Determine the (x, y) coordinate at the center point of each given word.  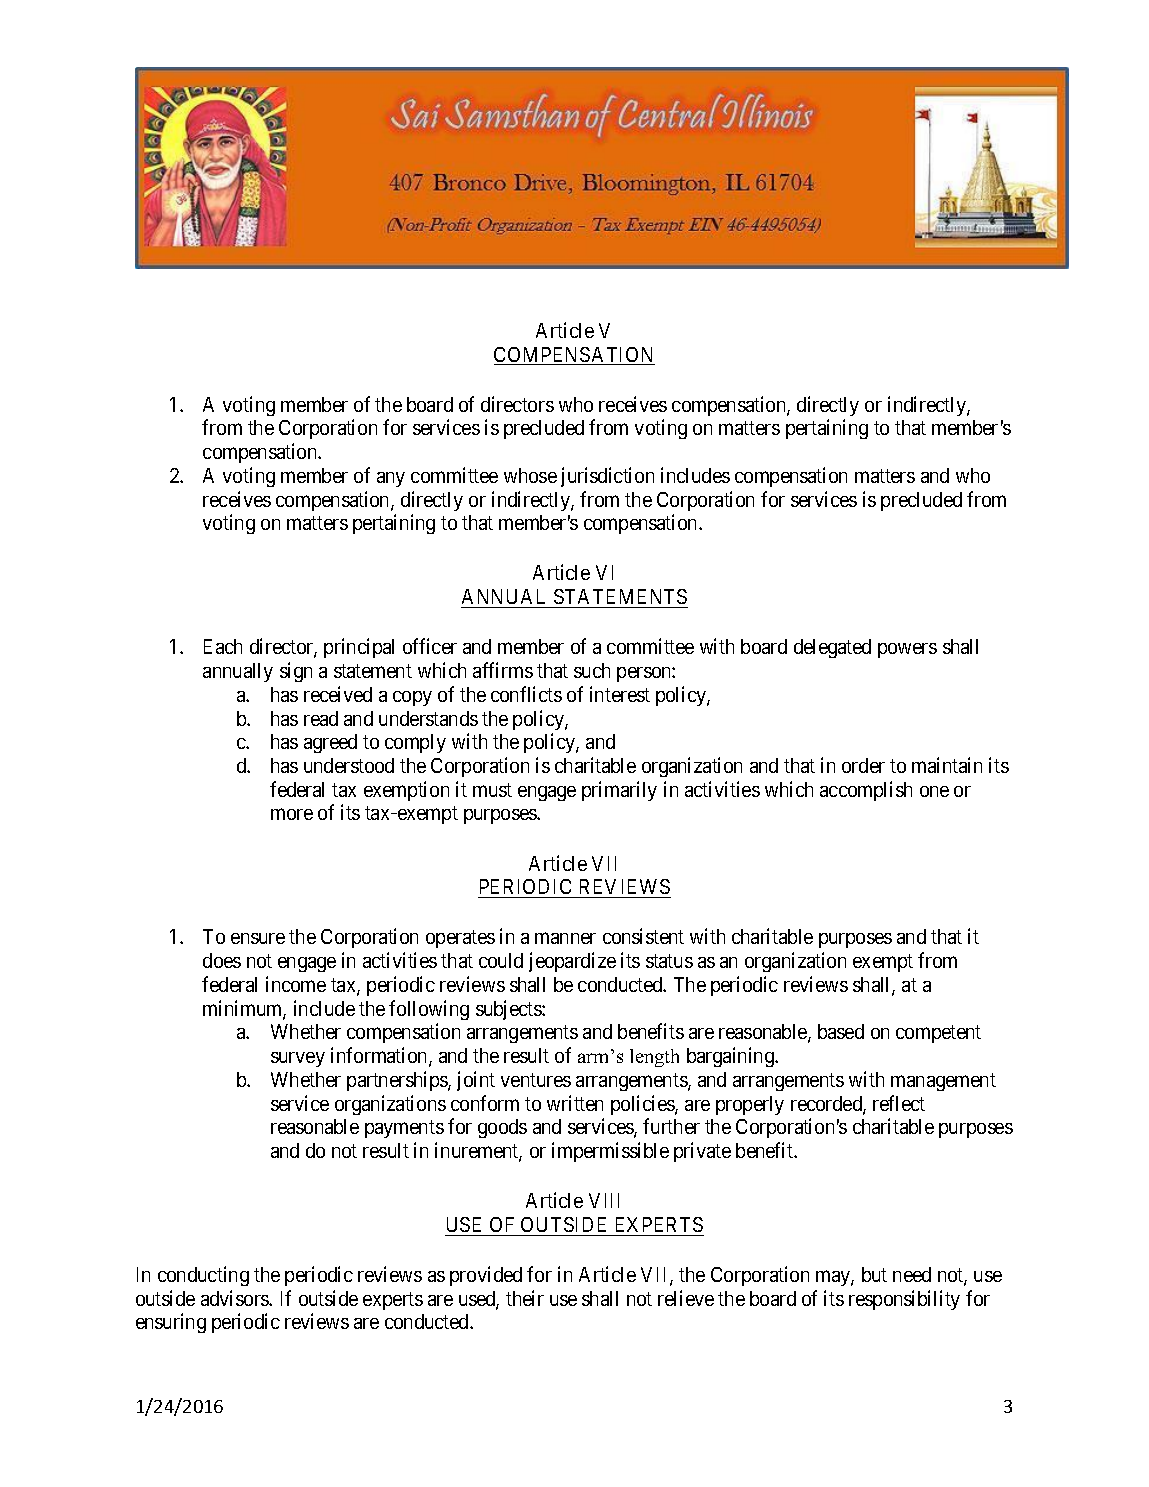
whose (530, 475)
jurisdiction (607, 477)
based (841, 1031)
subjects (509, 1010)
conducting (203, 1276)
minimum (244, 1009)
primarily (619, 791)
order (863, 765)
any (391, 479)
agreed (330, 743)
